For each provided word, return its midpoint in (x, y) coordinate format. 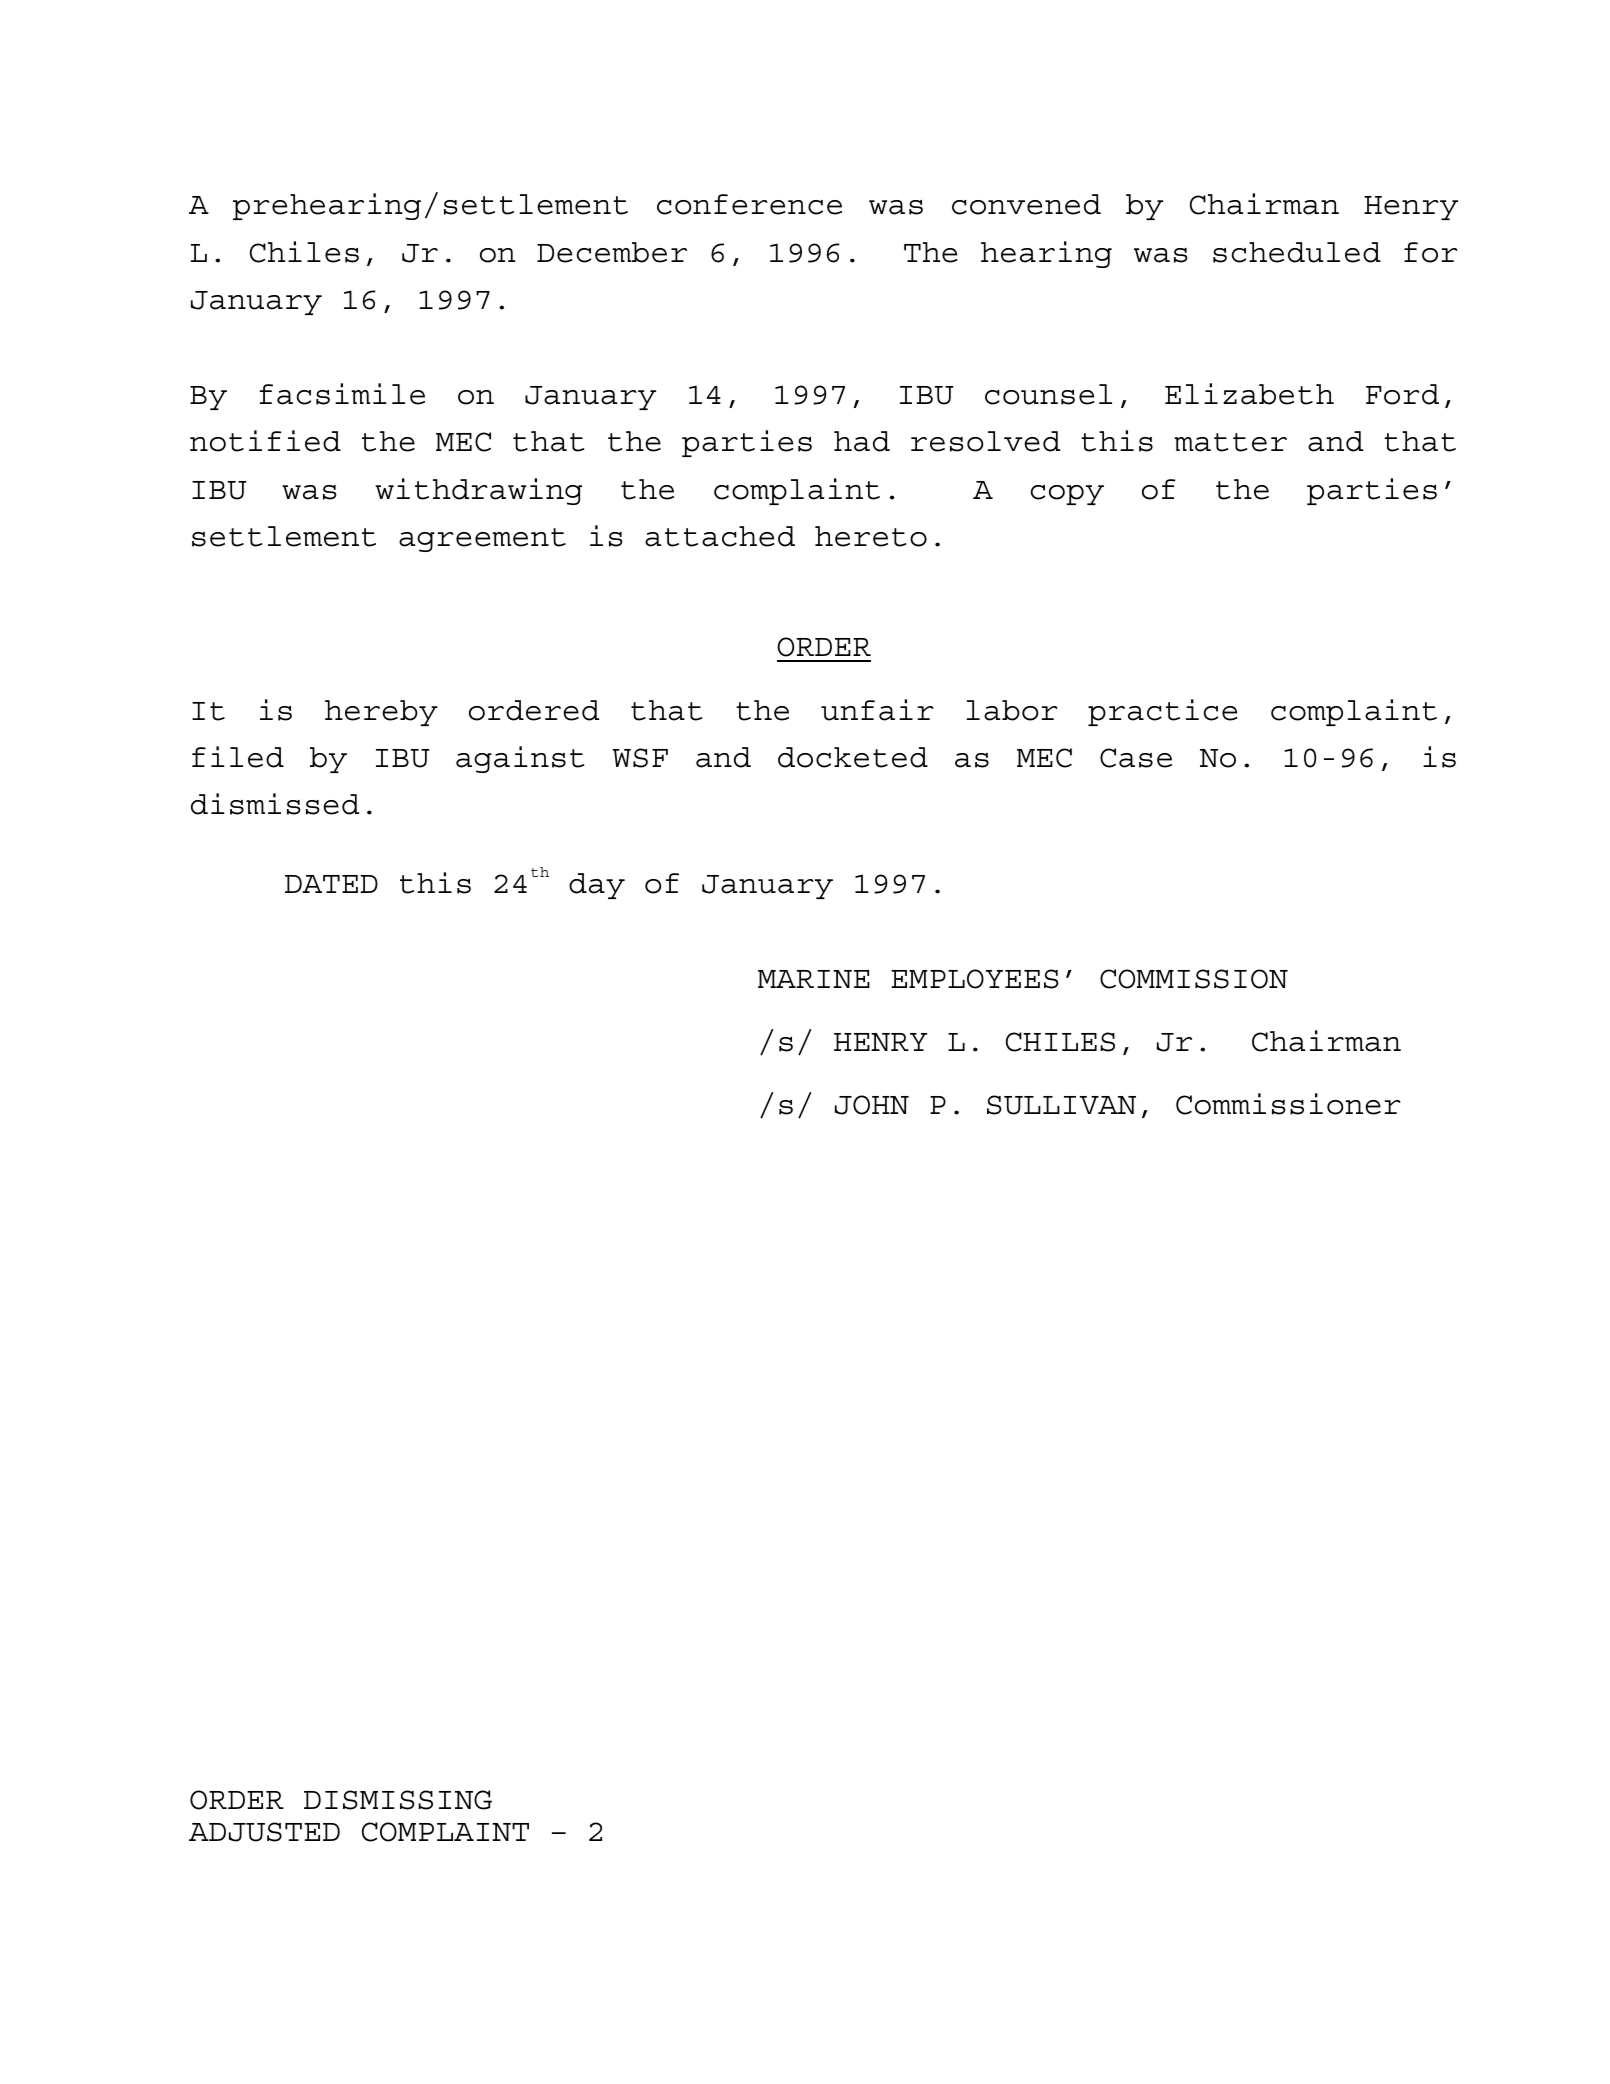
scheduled (1297, 252)
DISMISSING (398, 1800)
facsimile (342, 394)
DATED (331, 884)
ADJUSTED (264, 1832)
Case (1136, 758)
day (597, 886)
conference (749, 204)
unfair (877, 710)
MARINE (814, 979)
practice (1162, 712)
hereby (381, 713)
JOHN (872, 1105)
